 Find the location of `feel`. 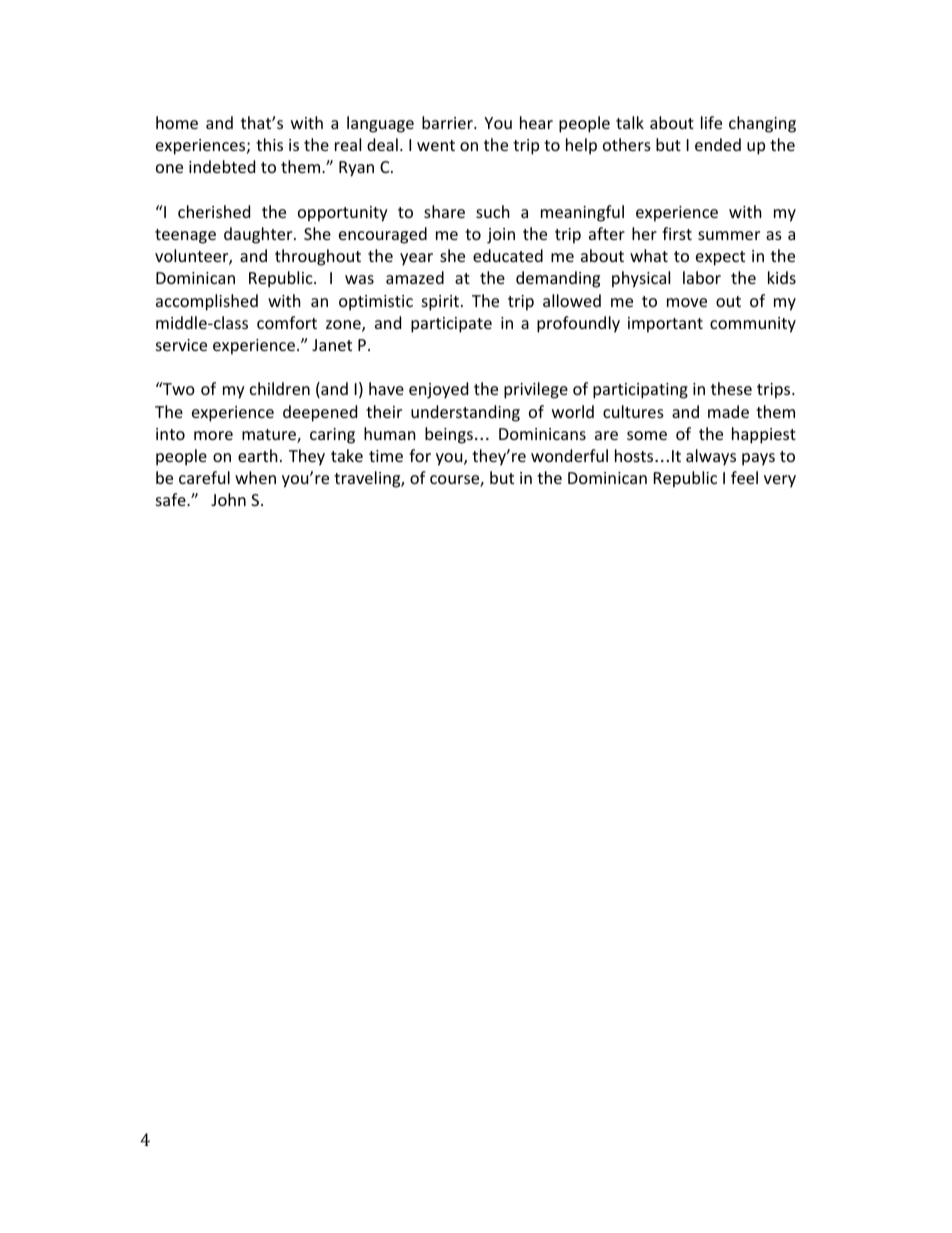

feel is located at coordinates (744, 477).
